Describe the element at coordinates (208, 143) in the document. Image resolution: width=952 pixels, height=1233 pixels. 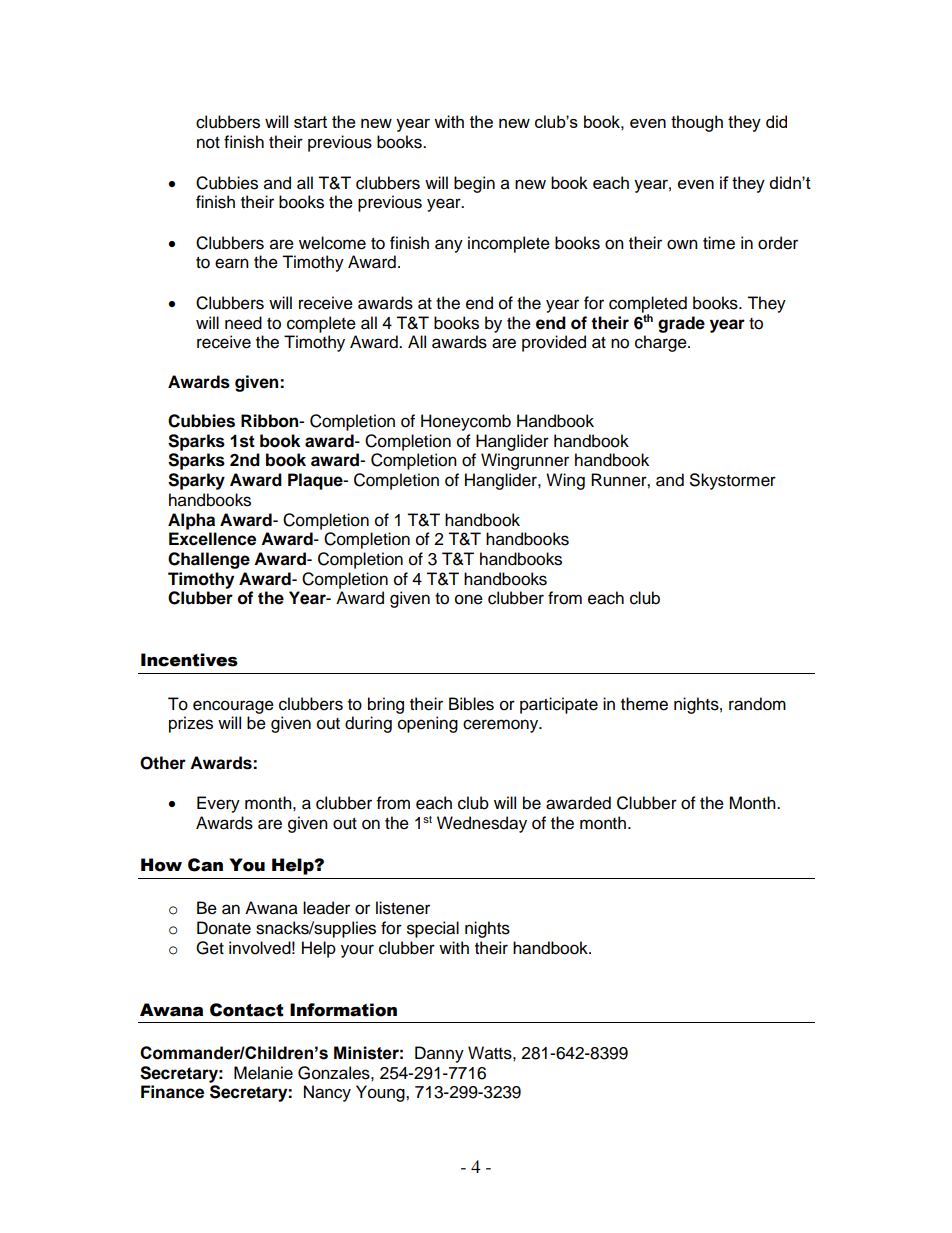
I see `not` at that location.
